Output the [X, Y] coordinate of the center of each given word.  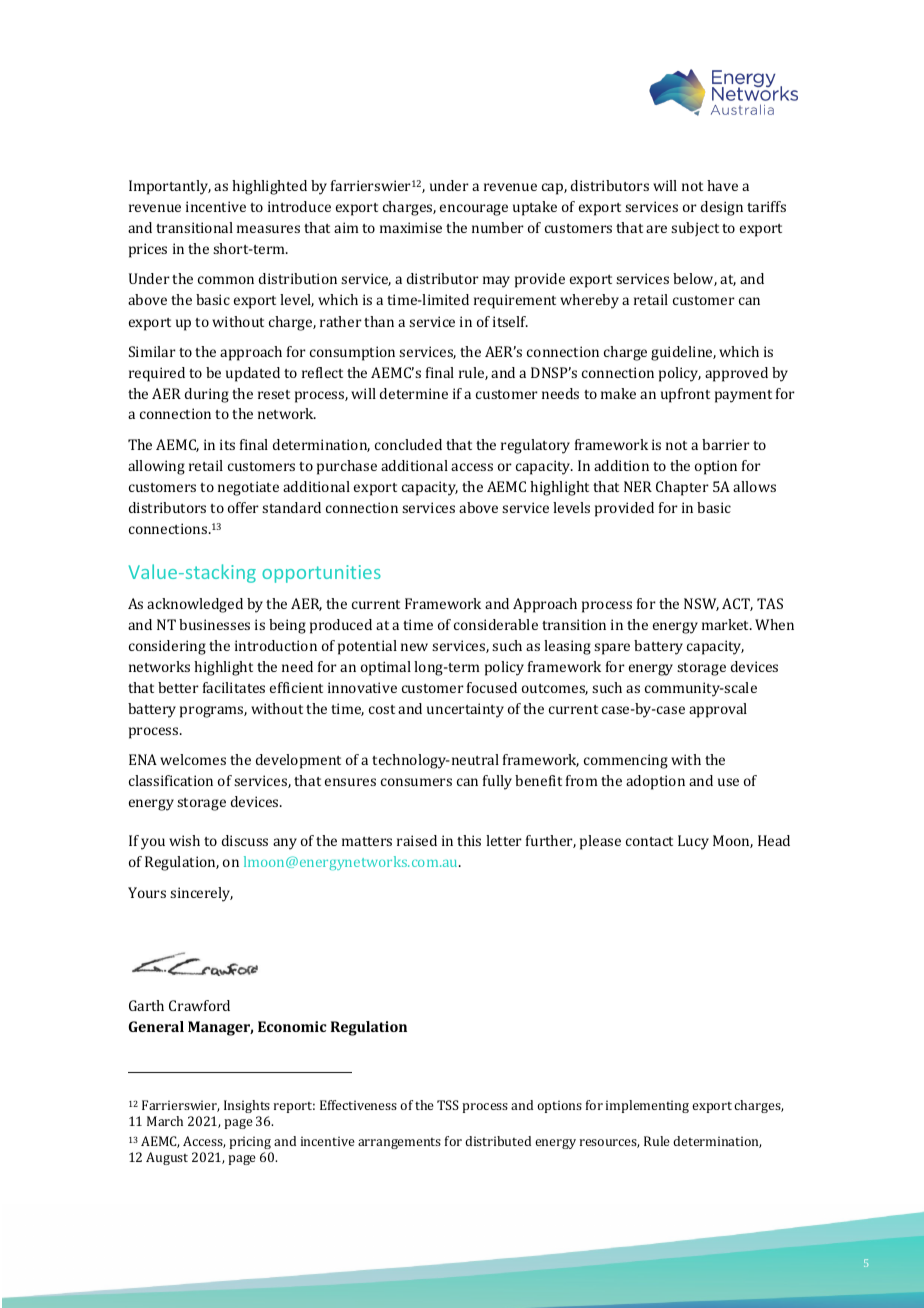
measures [268, 229]
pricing [250, 1142]
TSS [448, 1105]
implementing [647, 1106]
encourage [474, 210]
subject [695, 229]
